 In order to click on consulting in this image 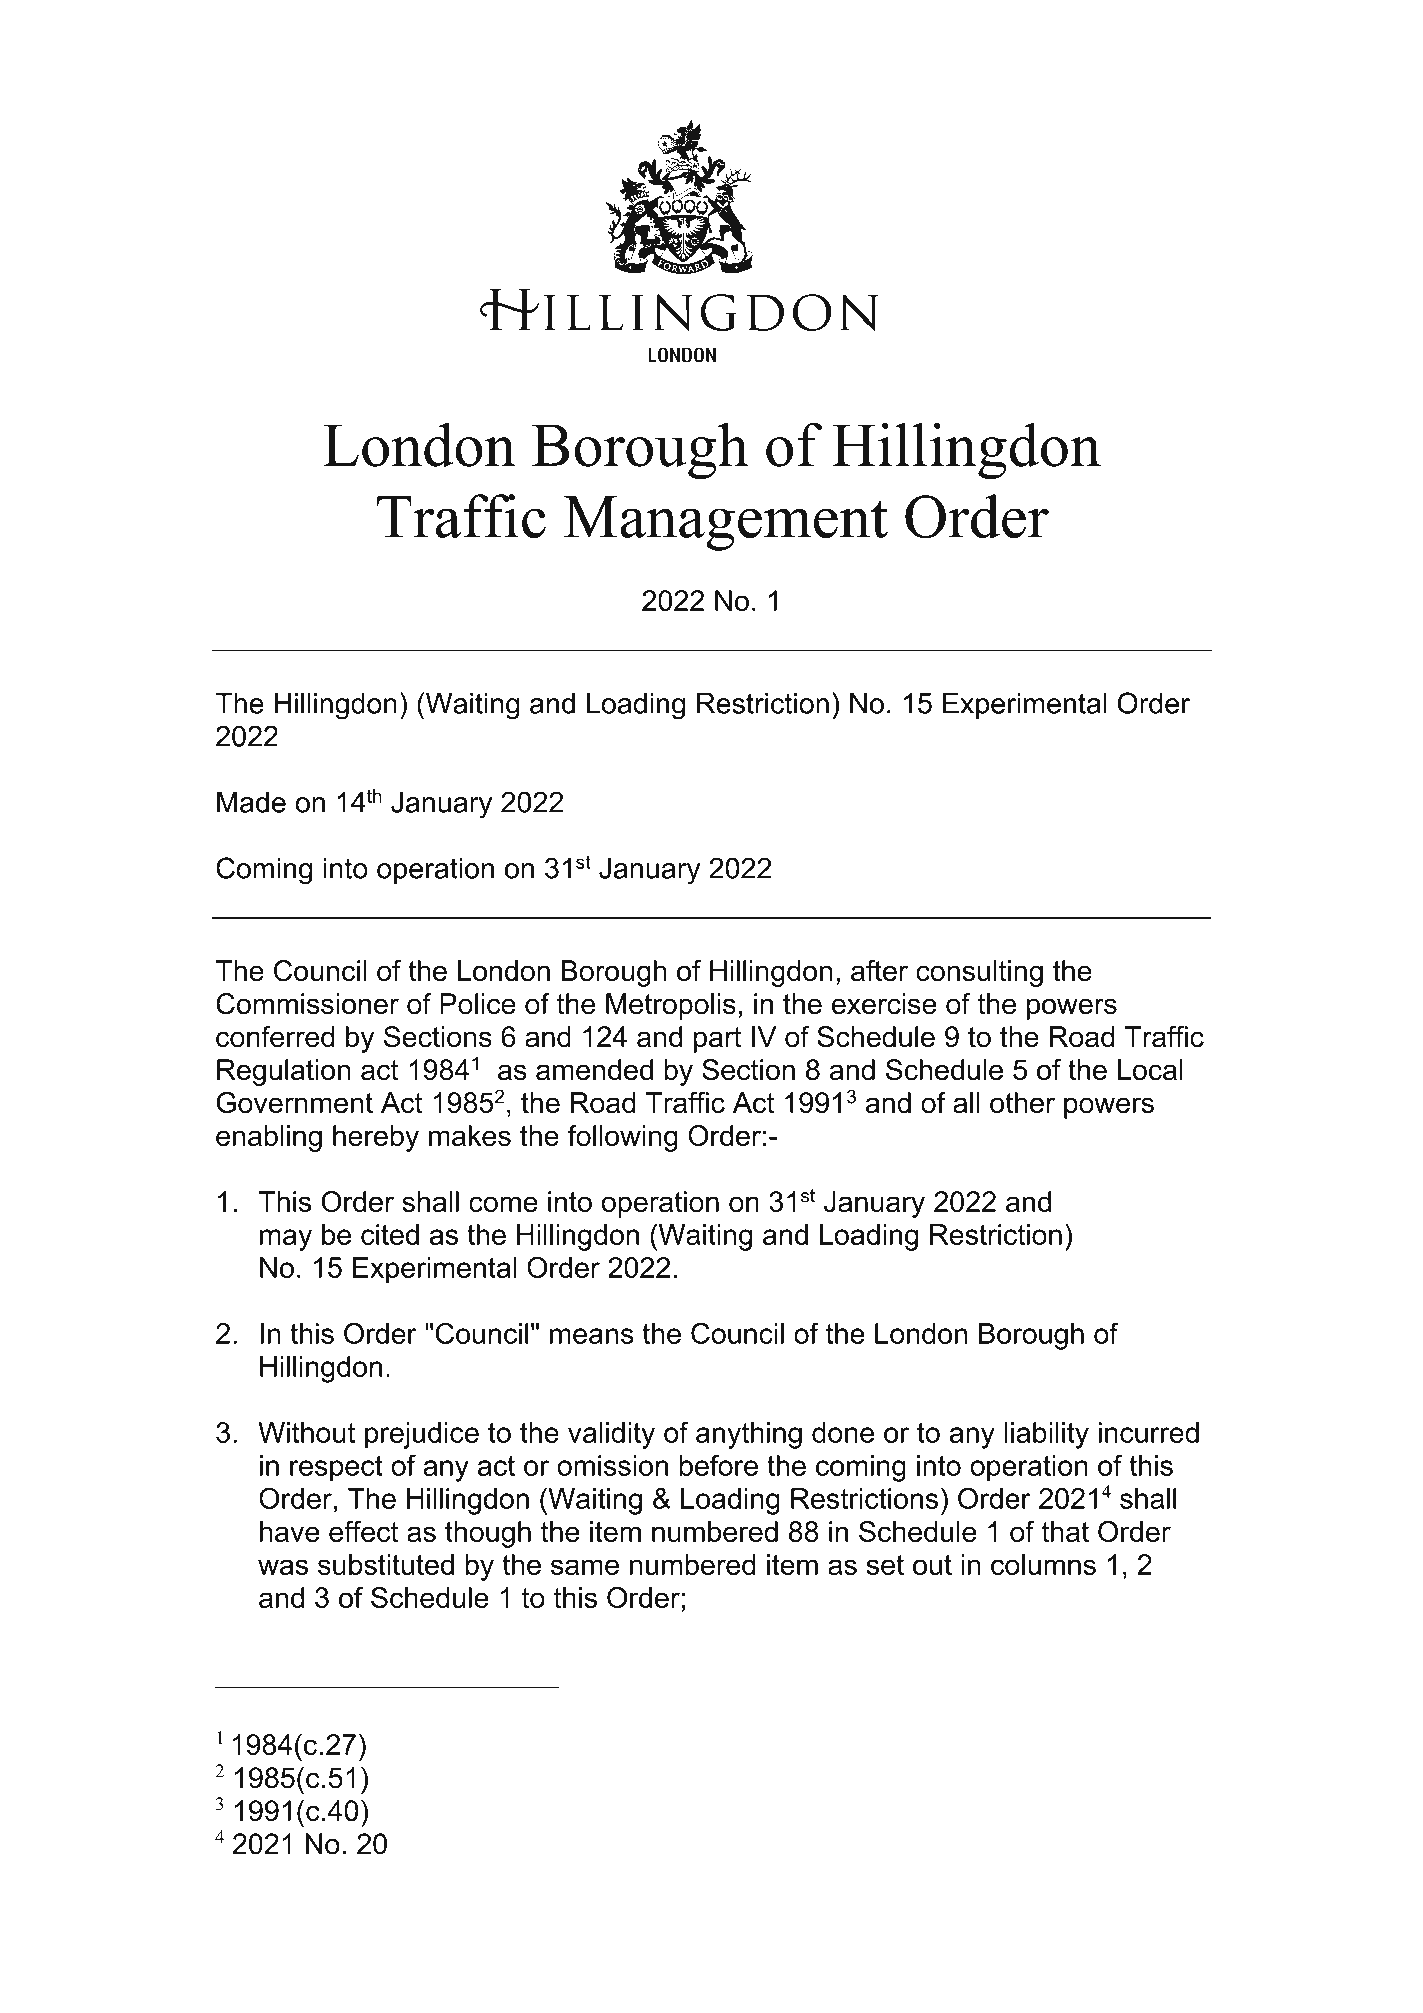, I will do `click(979, 973)`.
